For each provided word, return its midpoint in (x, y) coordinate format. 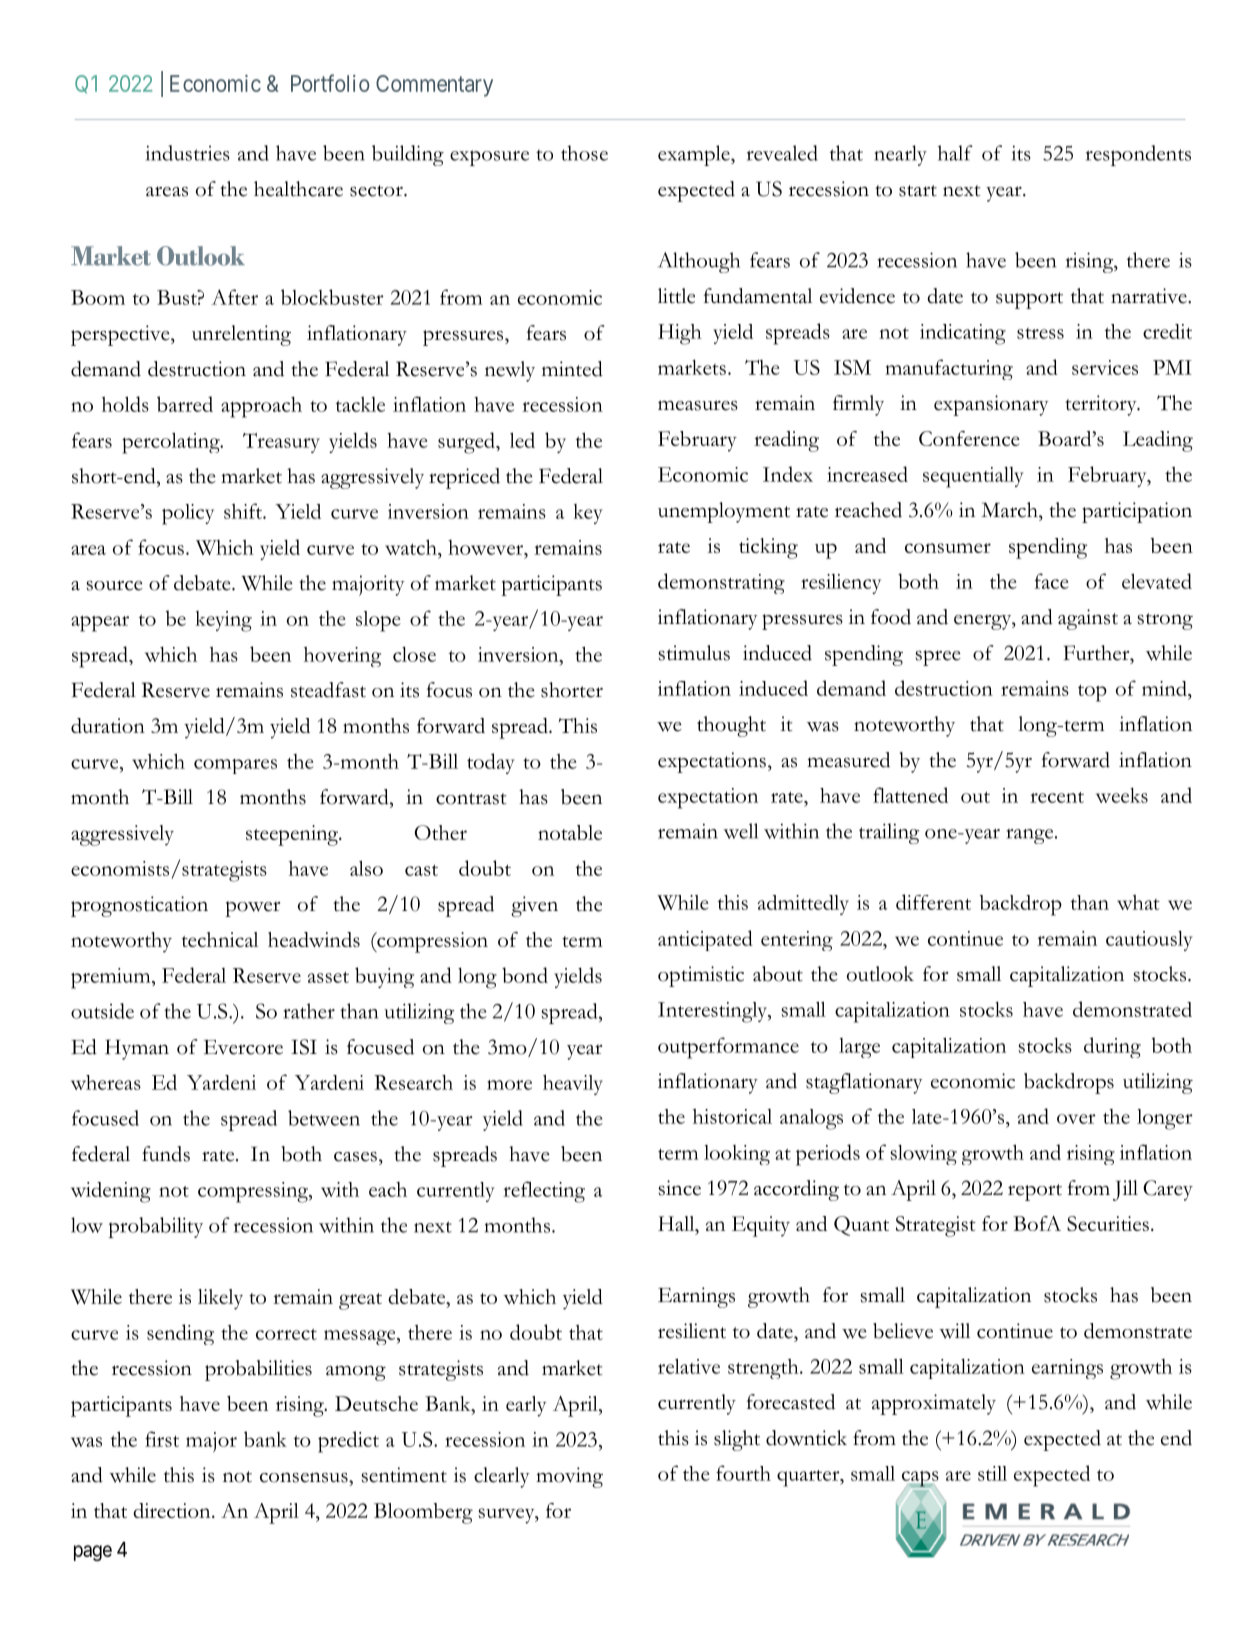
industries (188, 153)
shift (244, 511)
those (584, 153)
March (1010, 510)
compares (235, 766)
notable (570, 832)
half (955, 153)
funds (166, 1154)
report (1035, 1192)
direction (173, 1510)
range (1031, 836)
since (679, 1188)
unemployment (724, 512)
